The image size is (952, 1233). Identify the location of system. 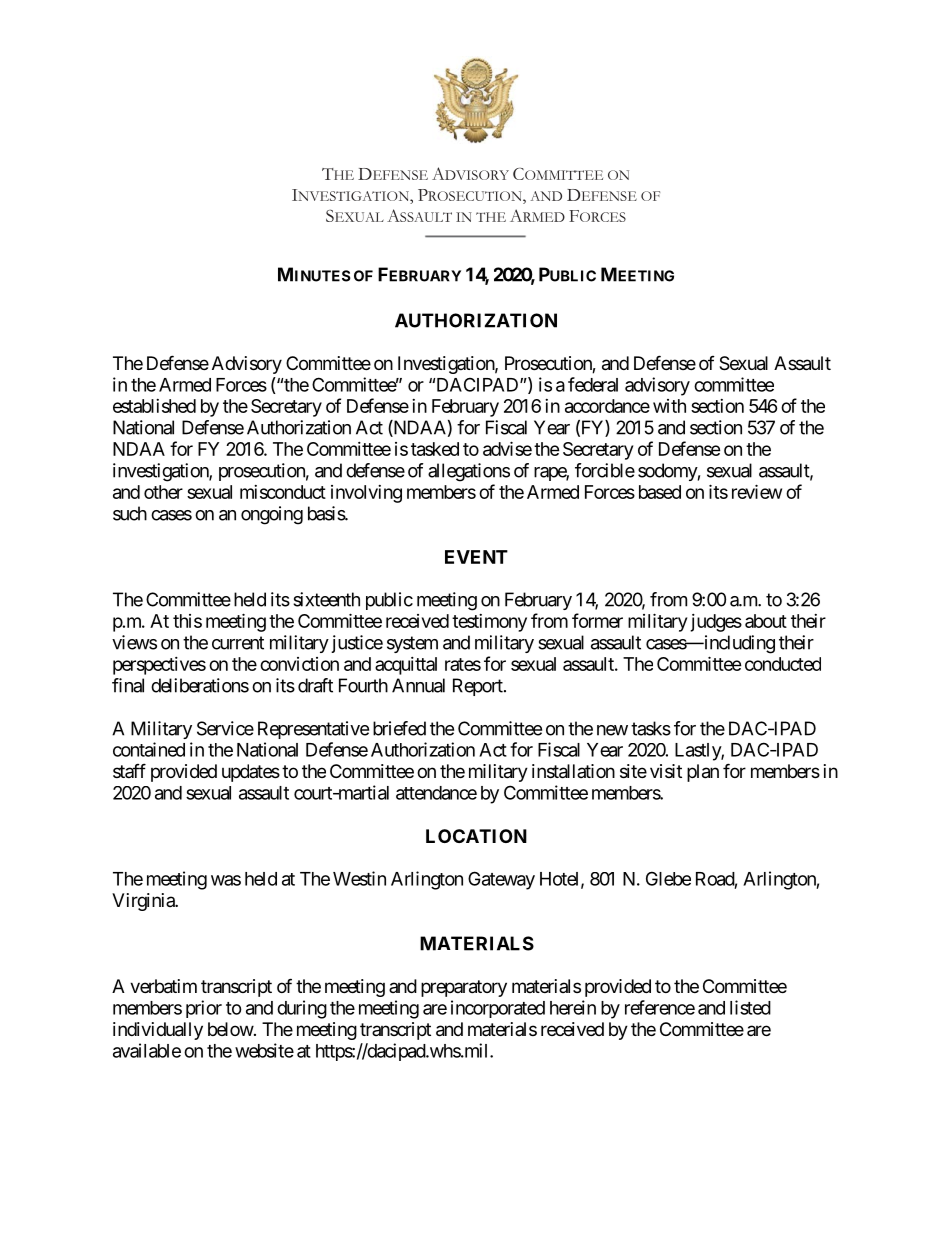
(412, 644).
